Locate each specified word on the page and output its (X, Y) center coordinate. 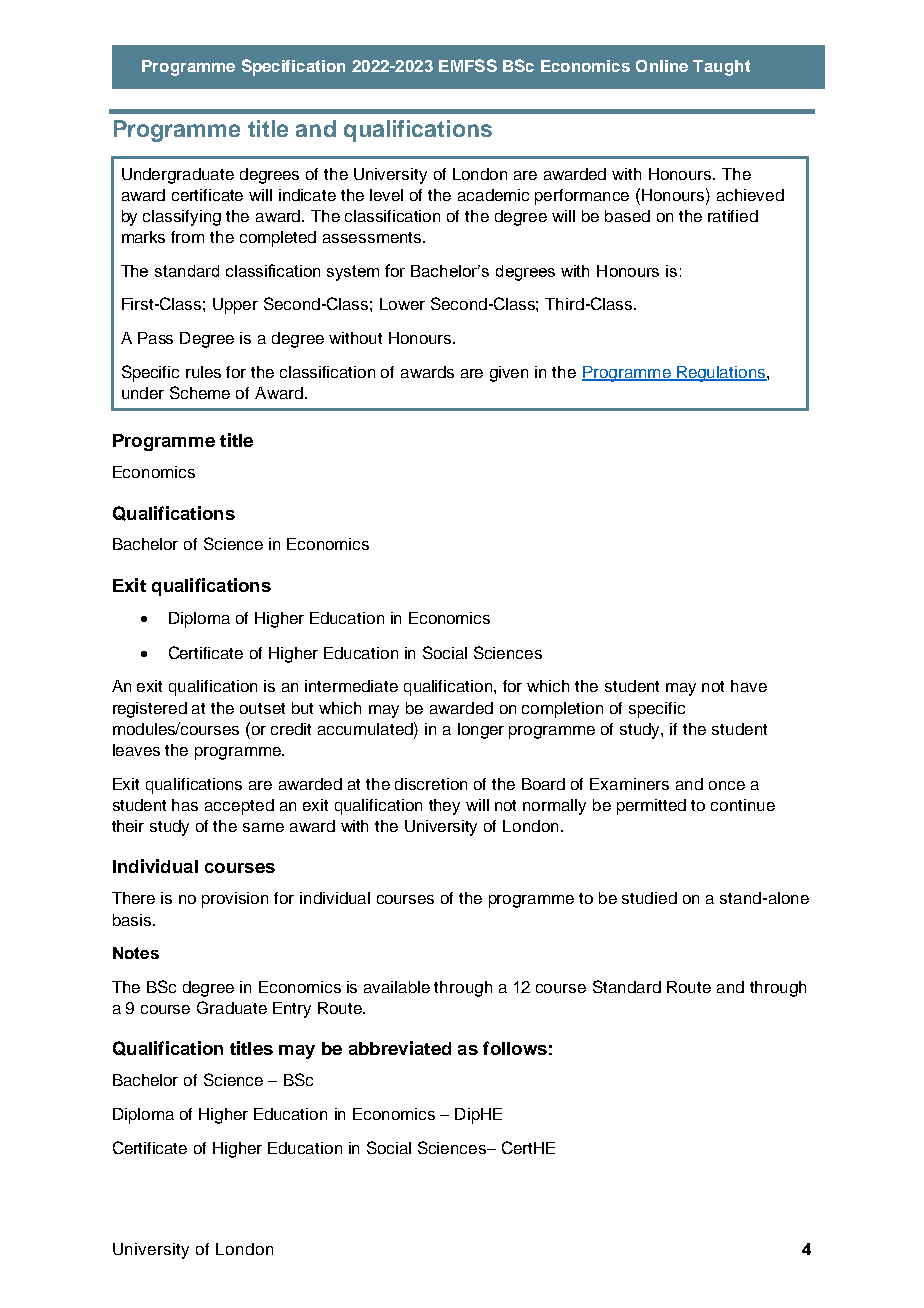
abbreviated (400, 1048)
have (749, 686)
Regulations (721, 374)
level (386, 195)
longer (481, 731)
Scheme (200, 392)
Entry (292, 1010)
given (509, 374)
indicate (307, 195)
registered (150, 710)
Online (662, 66)
